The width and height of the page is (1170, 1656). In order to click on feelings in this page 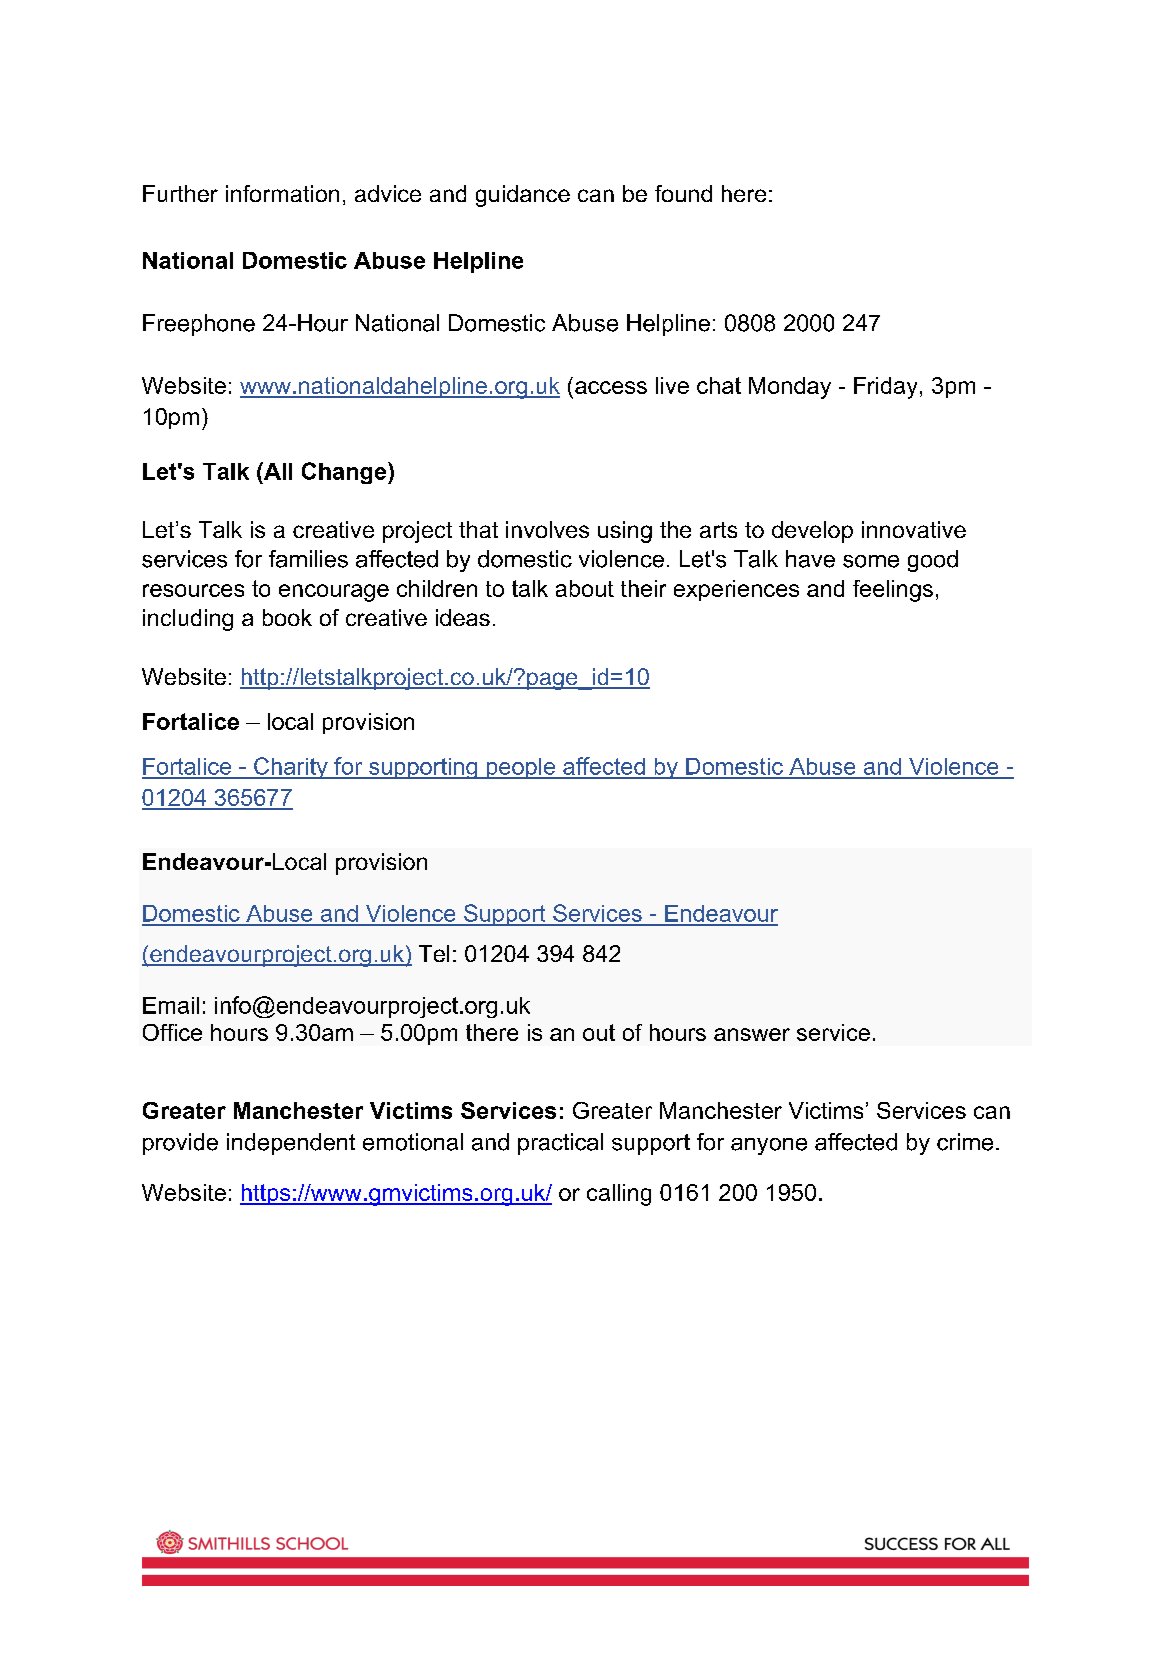, I will do `click(893, 591)`.
